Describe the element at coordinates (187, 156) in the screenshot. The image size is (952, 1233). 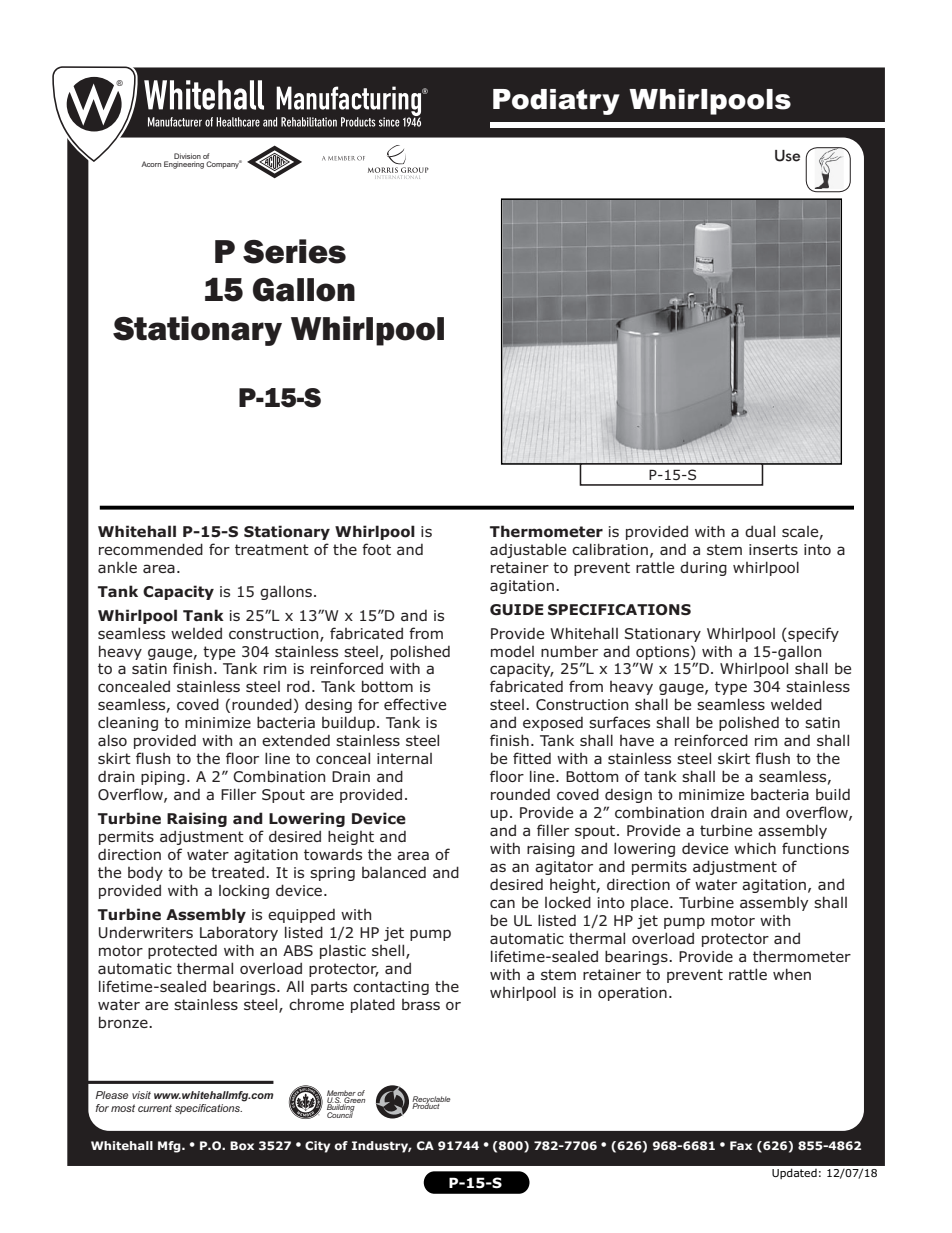
I see `Division` at that location.
